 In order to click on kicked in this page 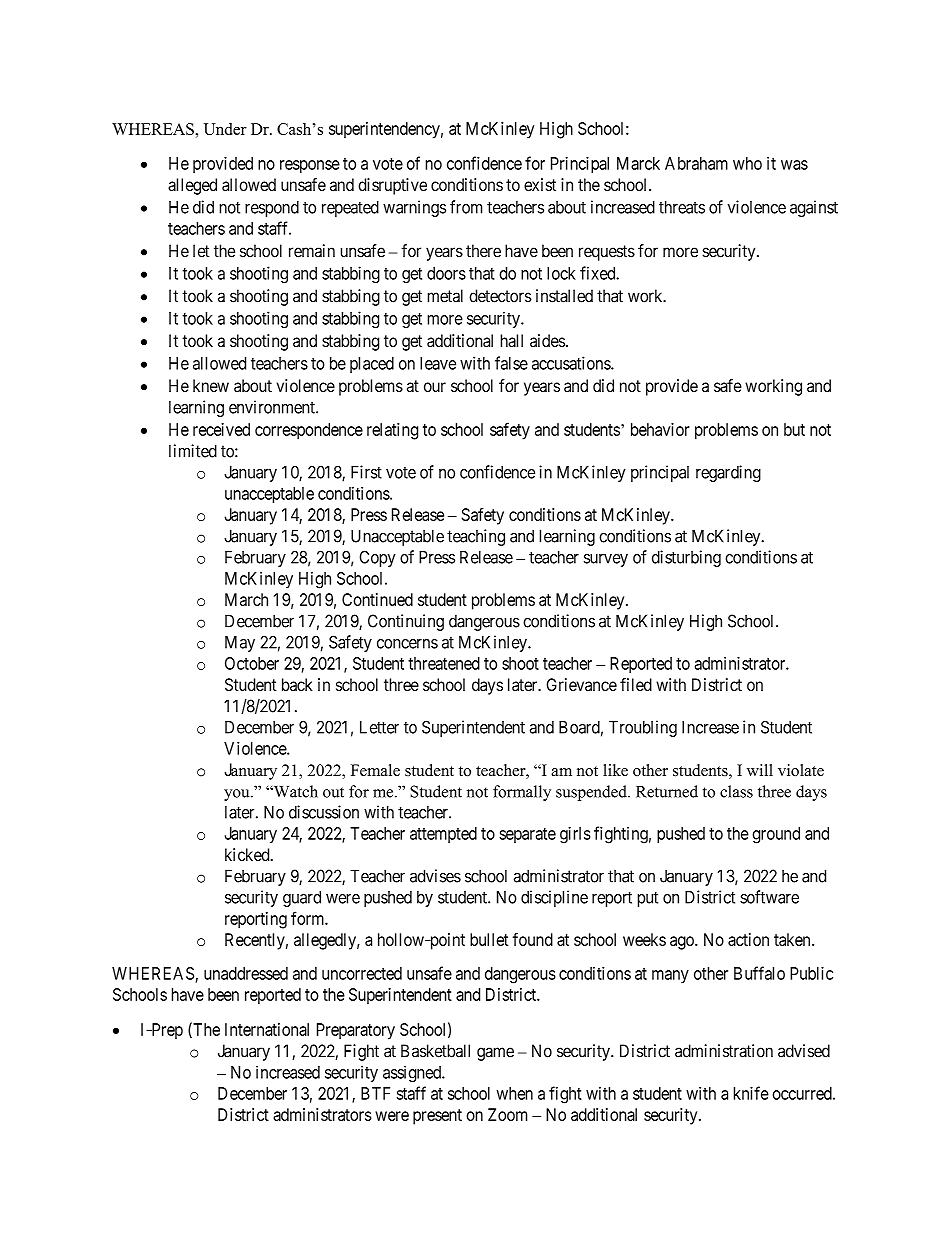, I will do `click(248, 854)`.
